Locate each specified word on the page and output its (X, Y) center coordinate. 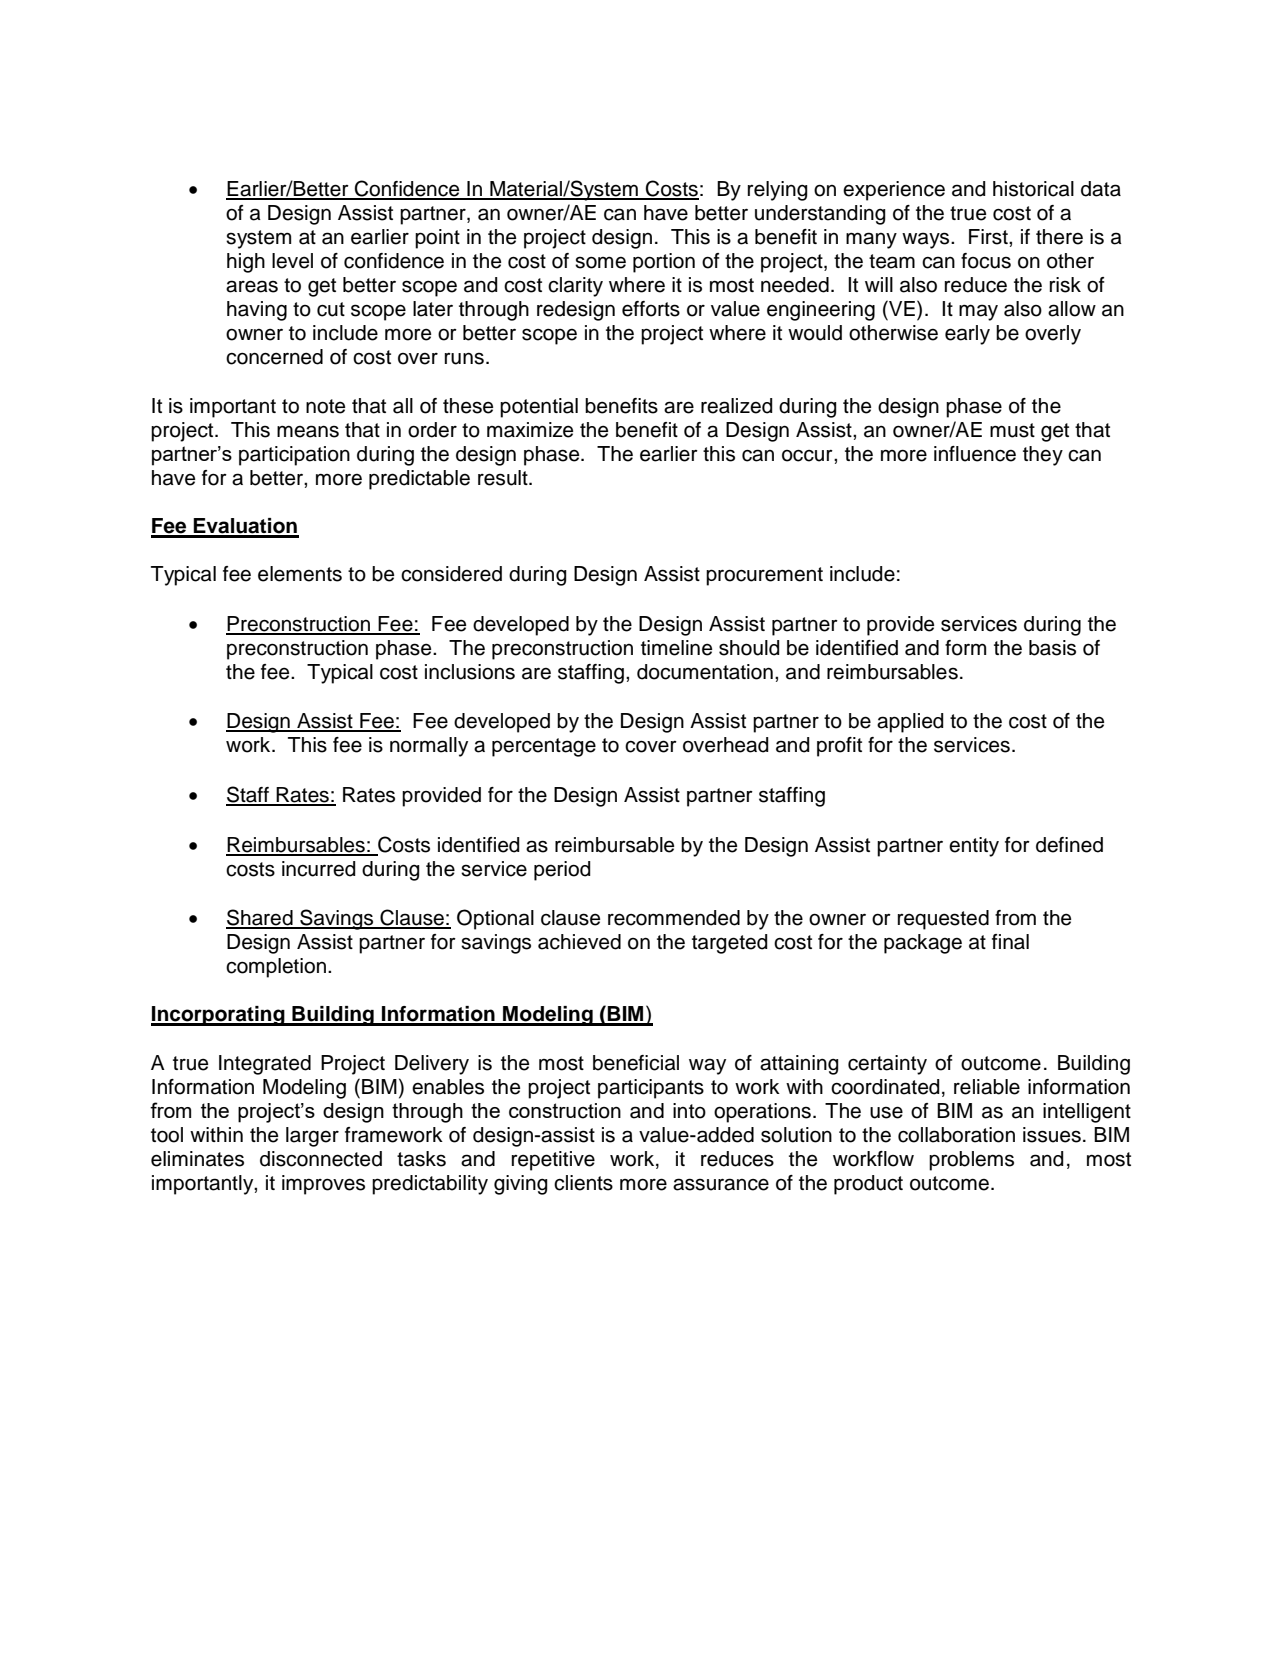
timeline (676, 648)
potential (539, 408)
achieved (579, 942)
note (325, 406)
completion (276, 968)
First (989, 237)
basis (1052, 648)
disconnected (321, 1159)
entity (974, 847)
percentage (544, 747)
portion (664, 263)
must (1012, 430)
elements (300, 574)
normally (429, 747)
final (1010, 942)
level (292, 261)
